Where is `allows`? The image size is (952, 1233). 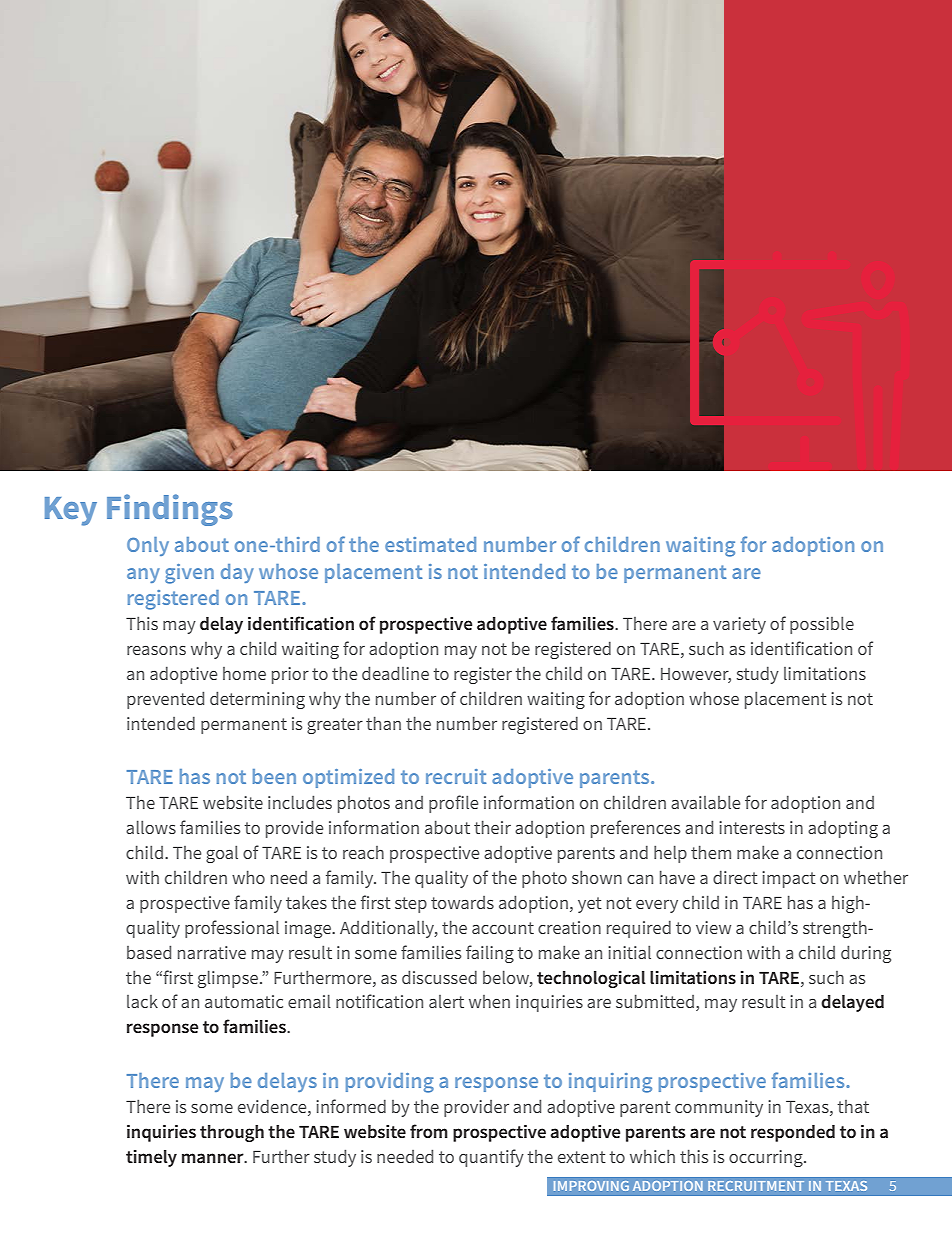 allows is located at coordinates (151, 827).
